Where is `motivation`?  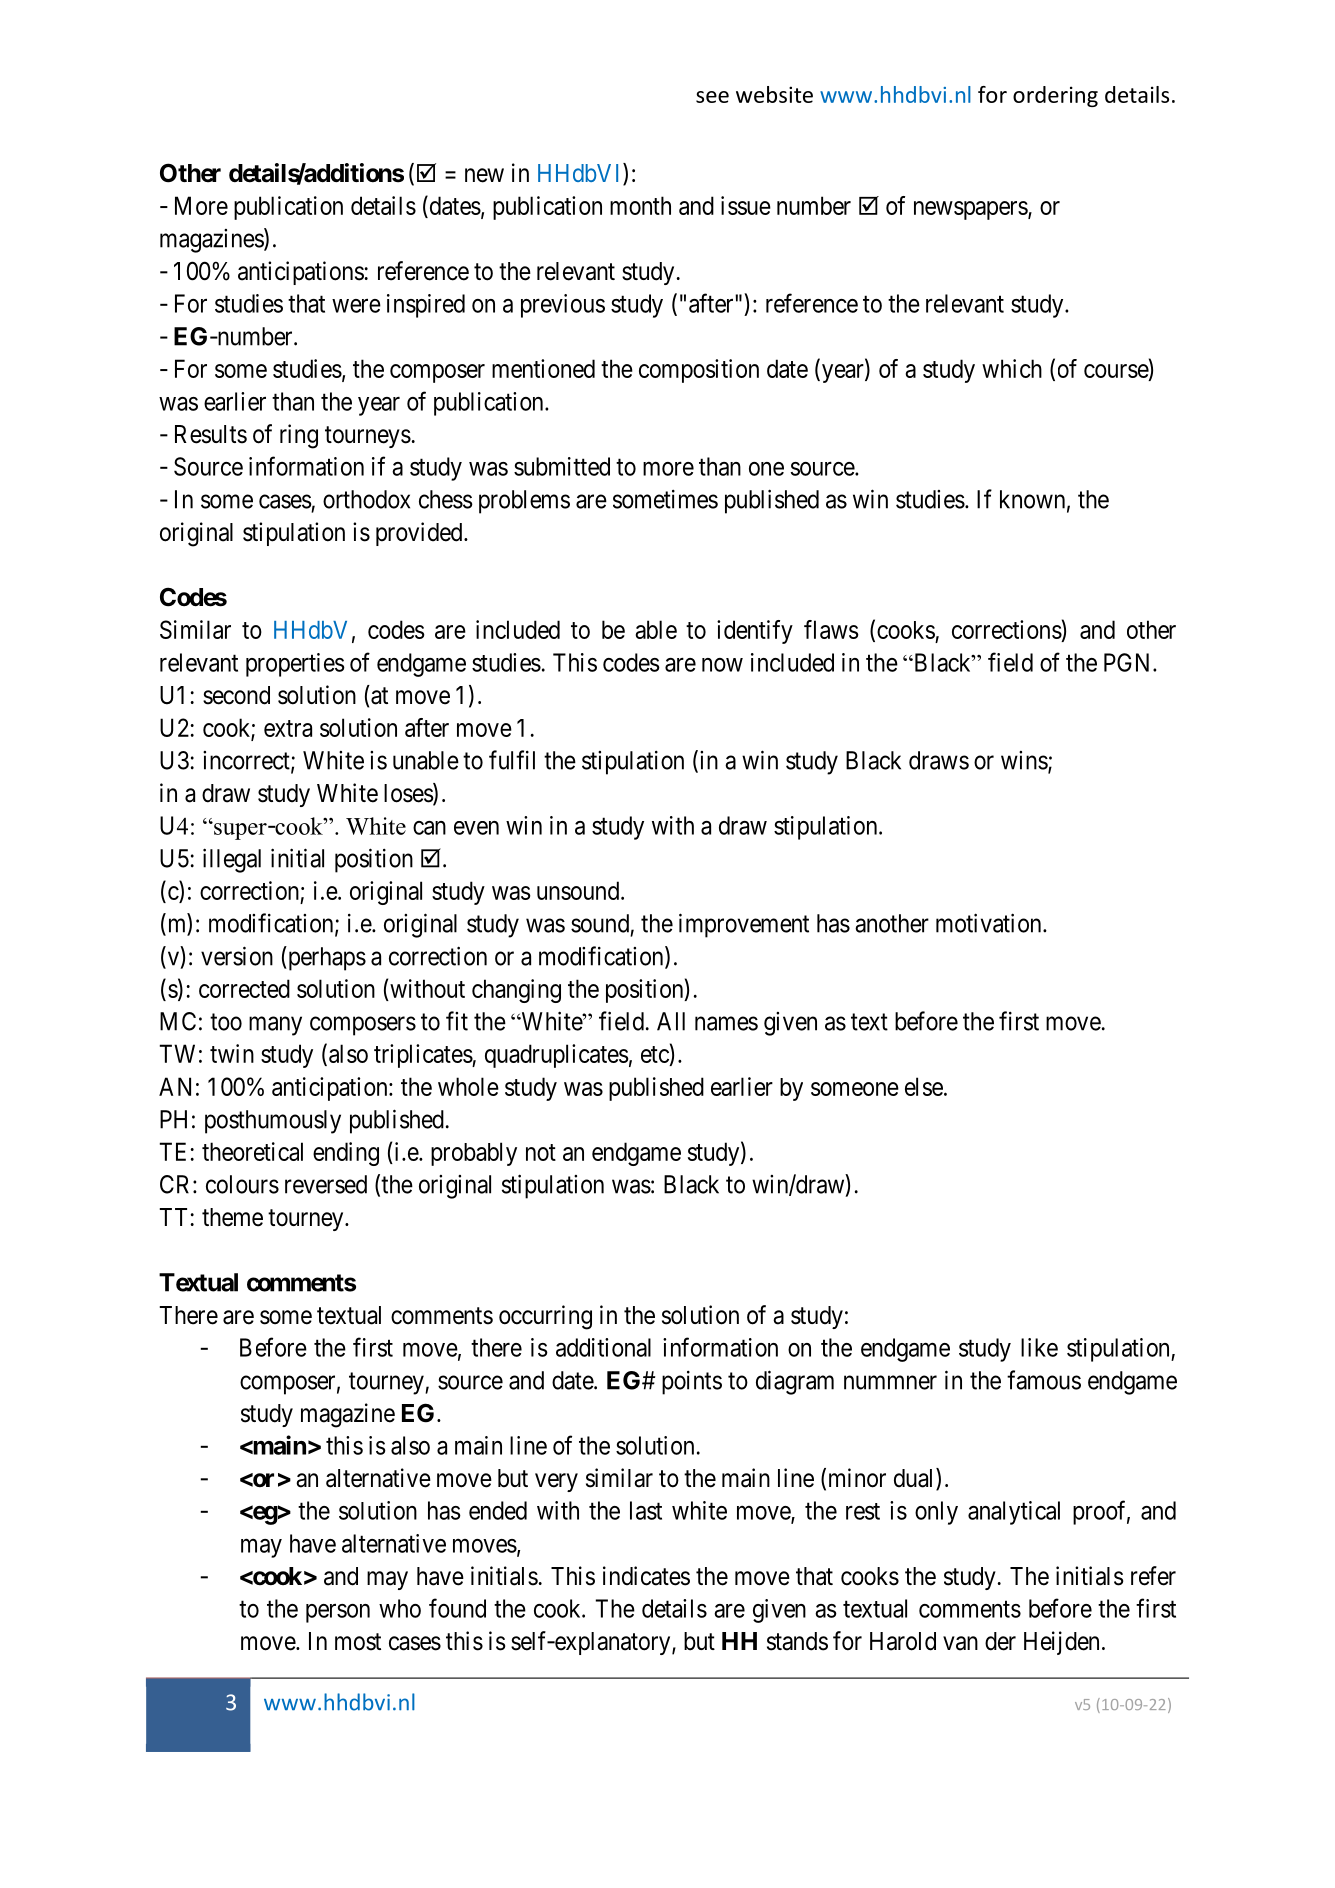
motivation is located at coordinates (990, 923).
